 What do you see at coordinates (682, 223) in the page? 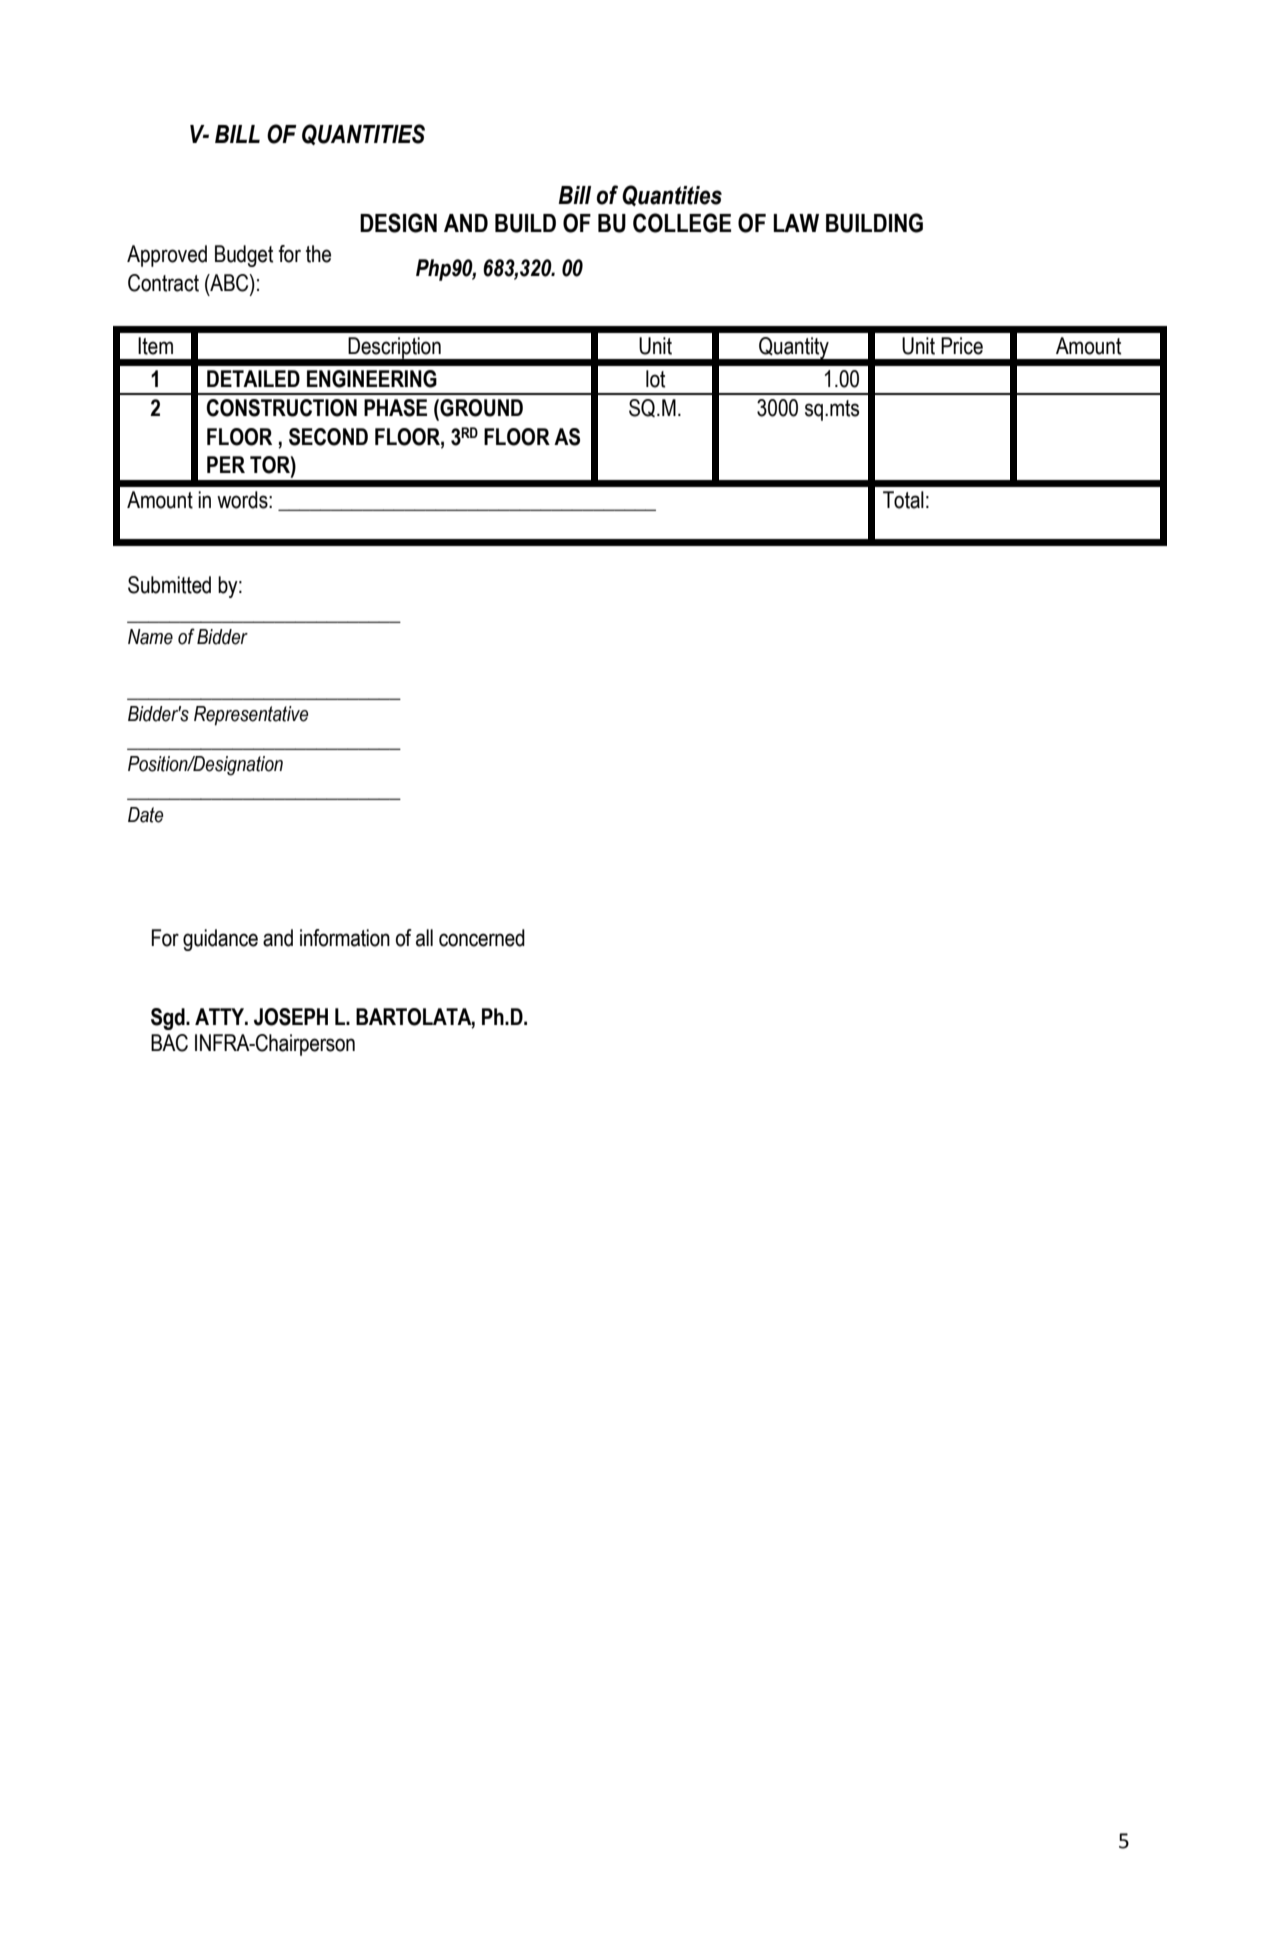
I see `COLLEGE` at bounding box center [682, 223].
